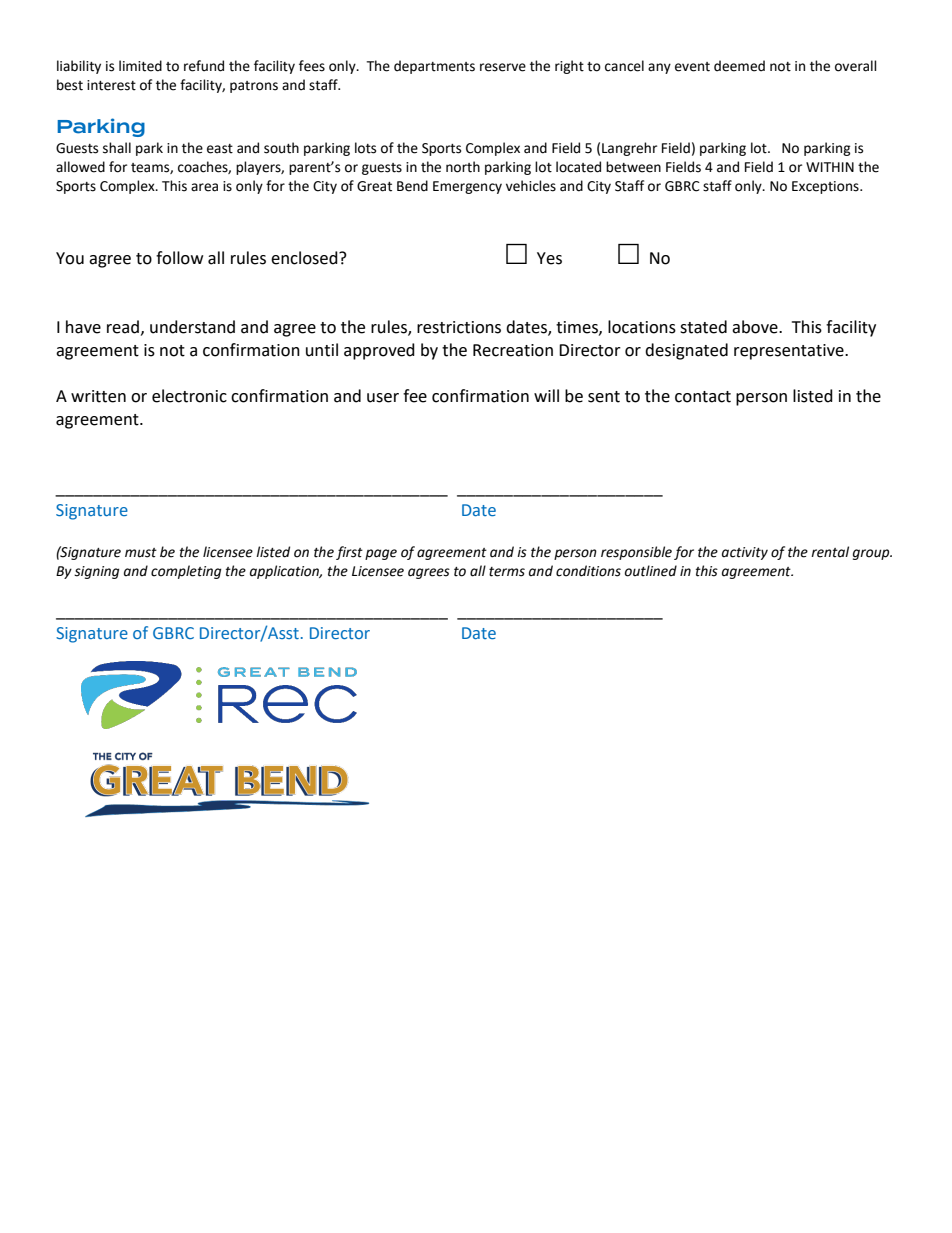 The width and height of the screenshot is (952, 1233). Describe the element at coordinates (745, 553) in the screenshot. I see `activity` at that location.
